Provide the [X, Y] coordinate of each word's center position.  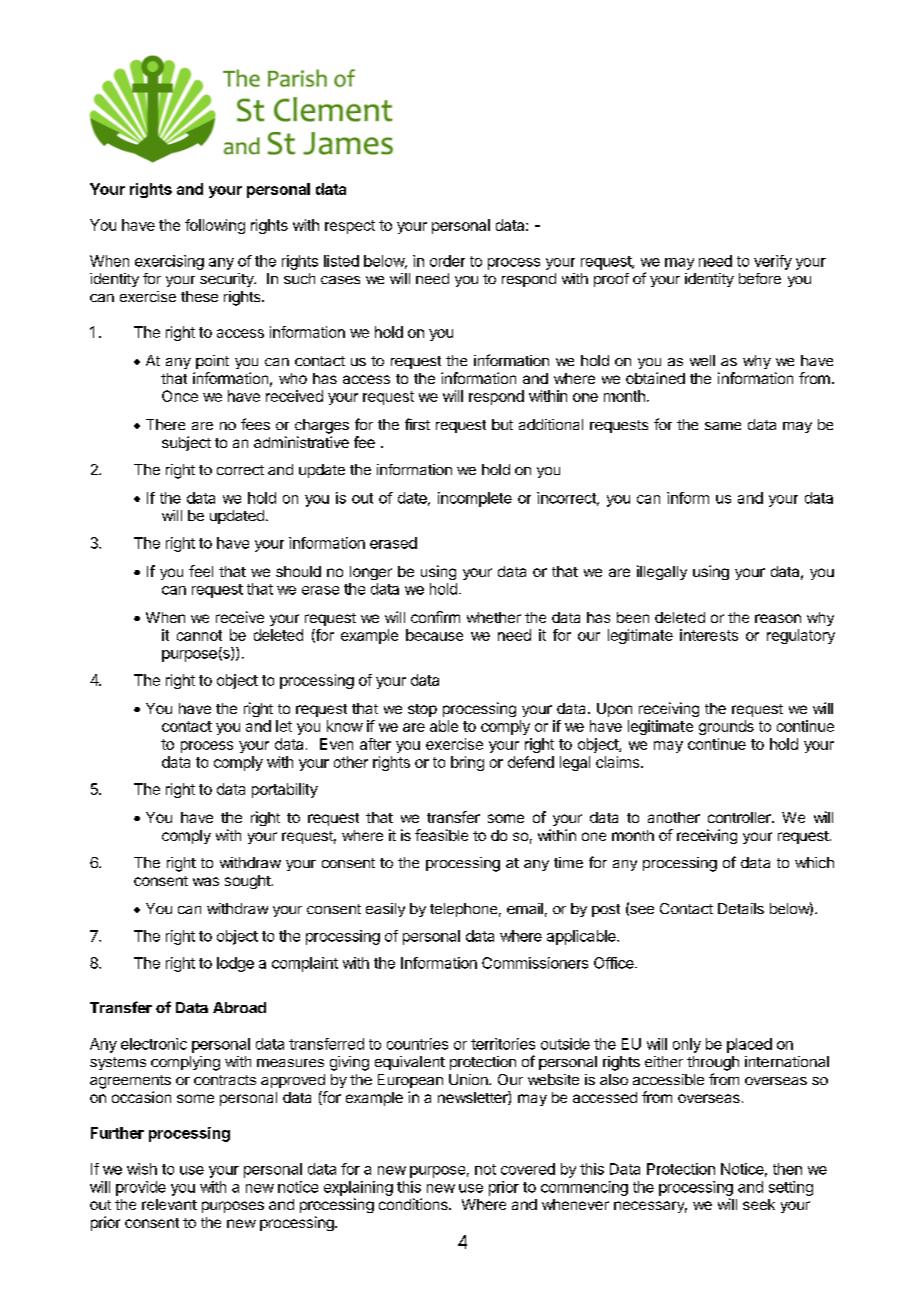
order [447, 261]
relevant [169, 1204]
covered [528, 1169]
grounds [726, 727]
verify [773, 262]
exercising [169, 262]
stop [422, 710]
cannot [199, 635]
